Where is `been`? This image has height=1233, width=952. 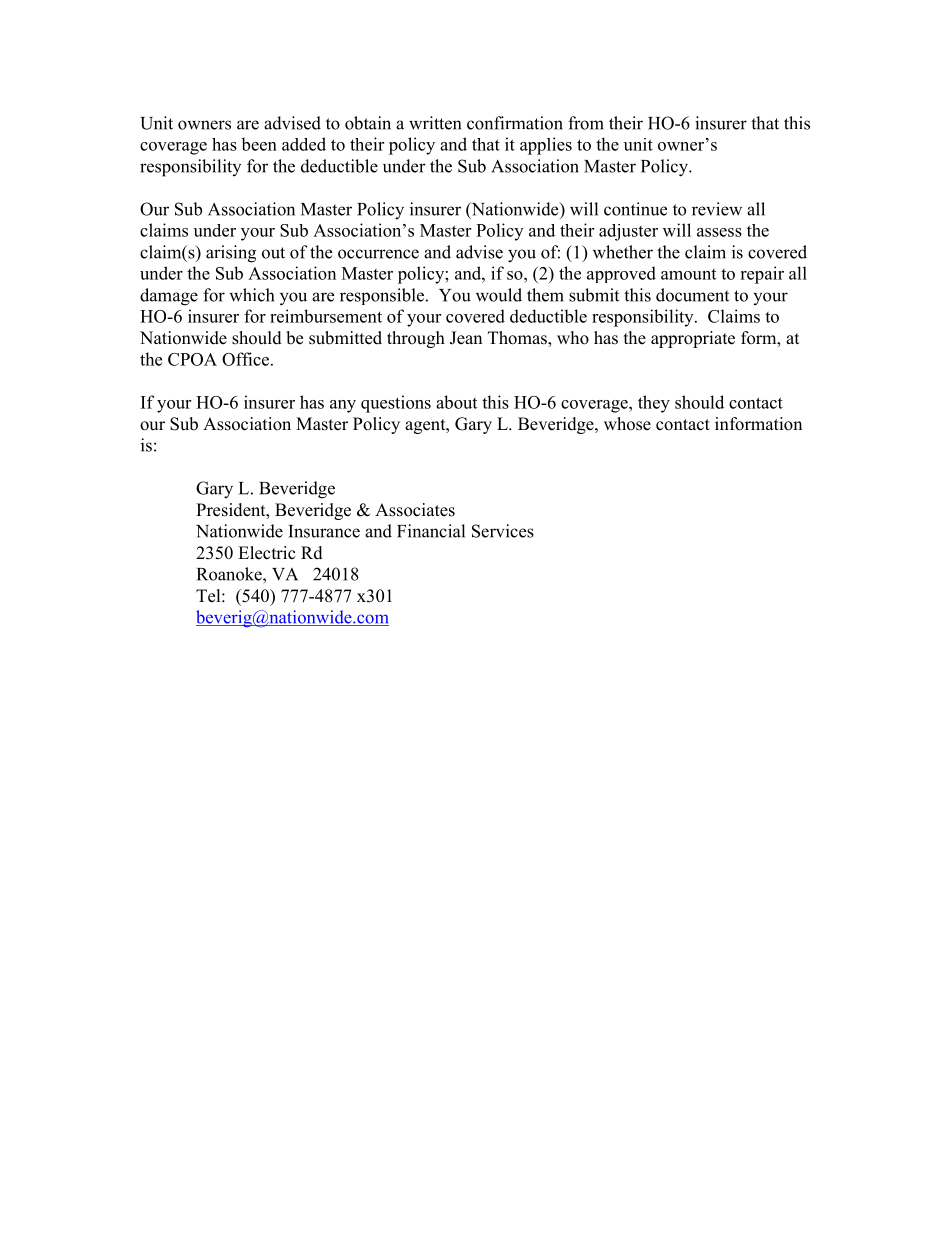 been is located at coordinates (259, 144).
